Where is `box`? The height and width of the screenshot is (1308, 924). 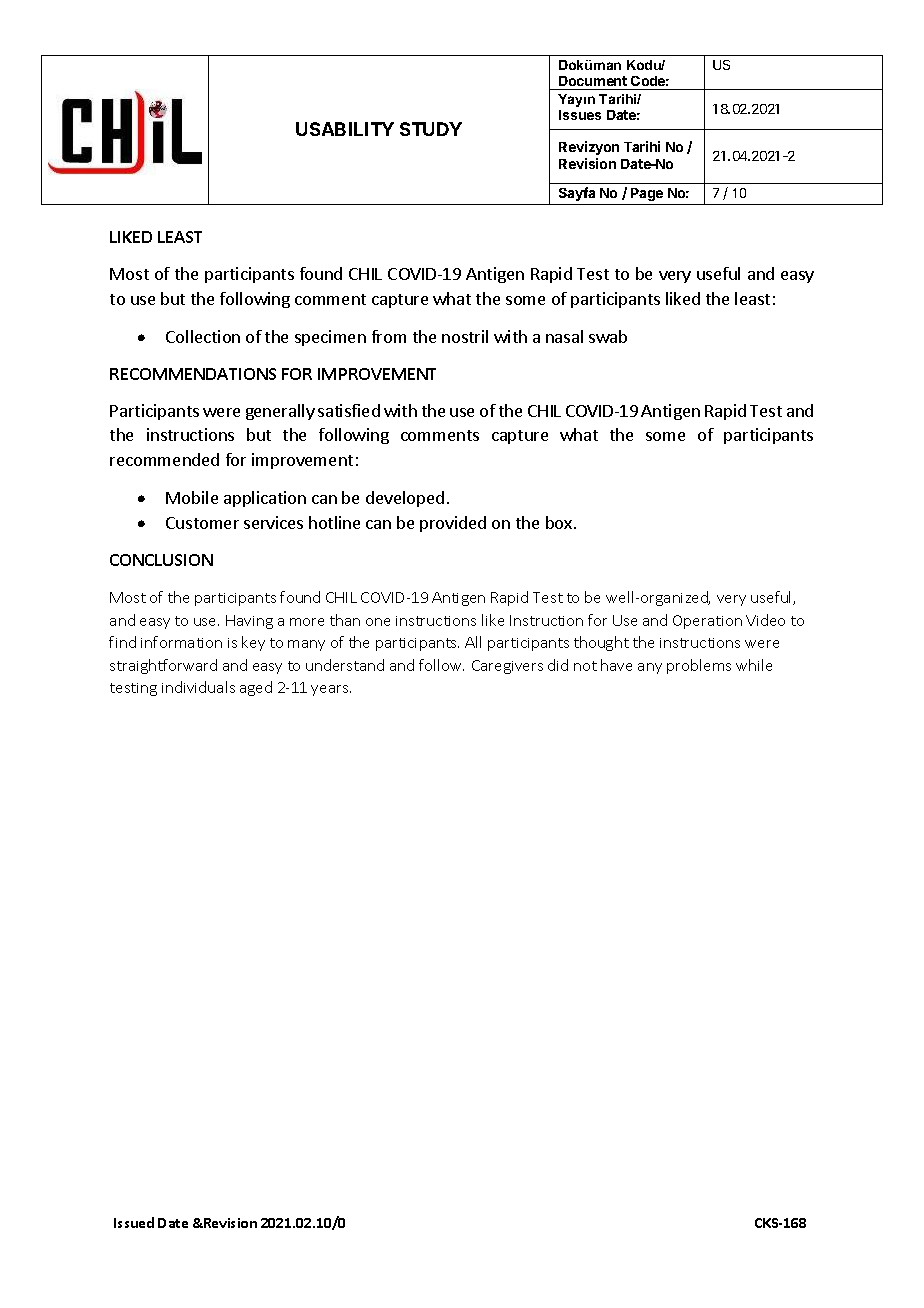
box is located at coordinates (560, 522).
